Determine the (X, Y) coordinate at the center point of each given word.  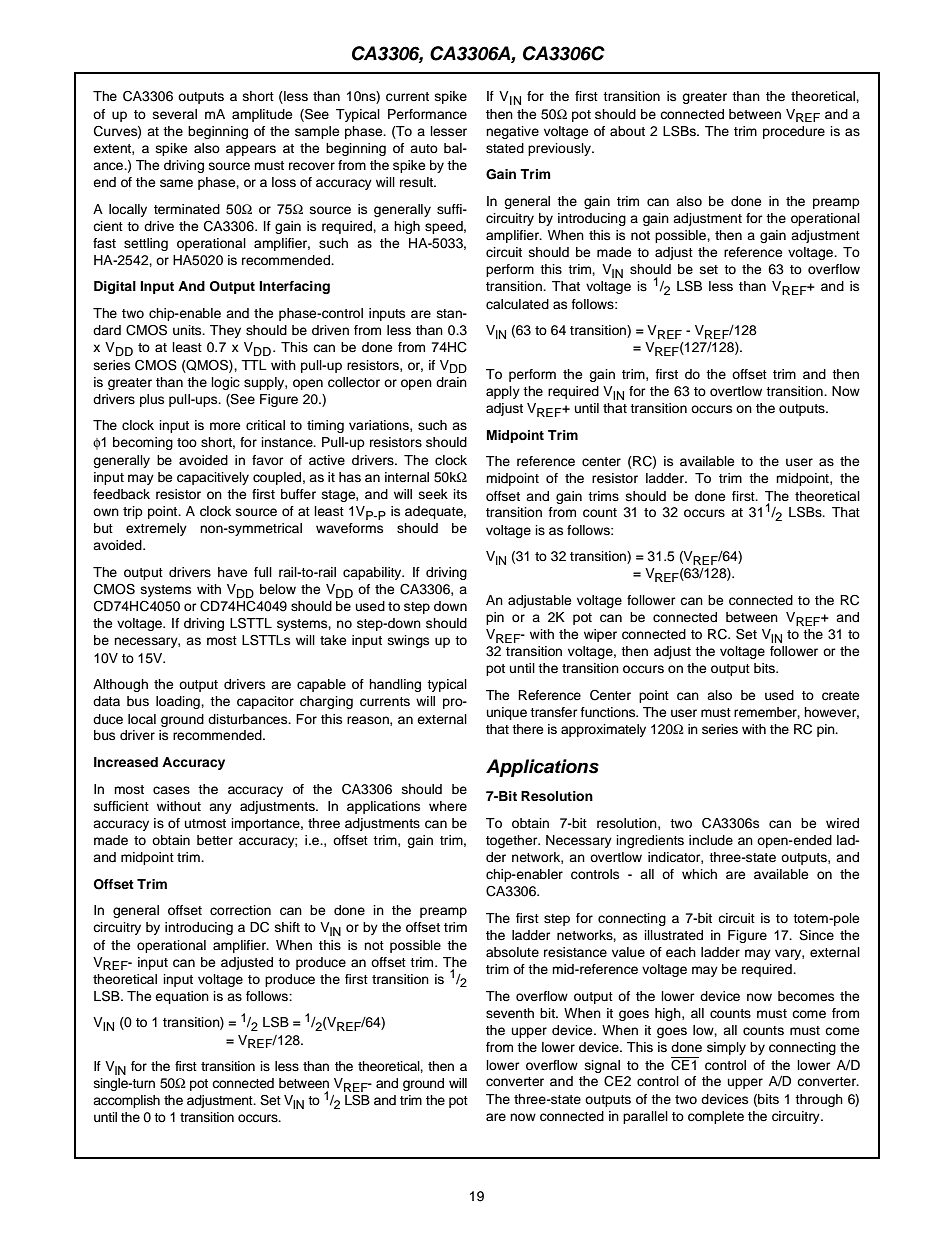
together (513, 841)
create (840, 695)
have (232, 572)
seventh (510, 1013)
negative (512, 132)
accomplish (126, 1101)
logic (225, 383)
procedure (794, 132)
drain (451, 382)
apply (503, 392)
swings (408, 641)
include (711, 840)
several (175, 114)
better (215, 840)
